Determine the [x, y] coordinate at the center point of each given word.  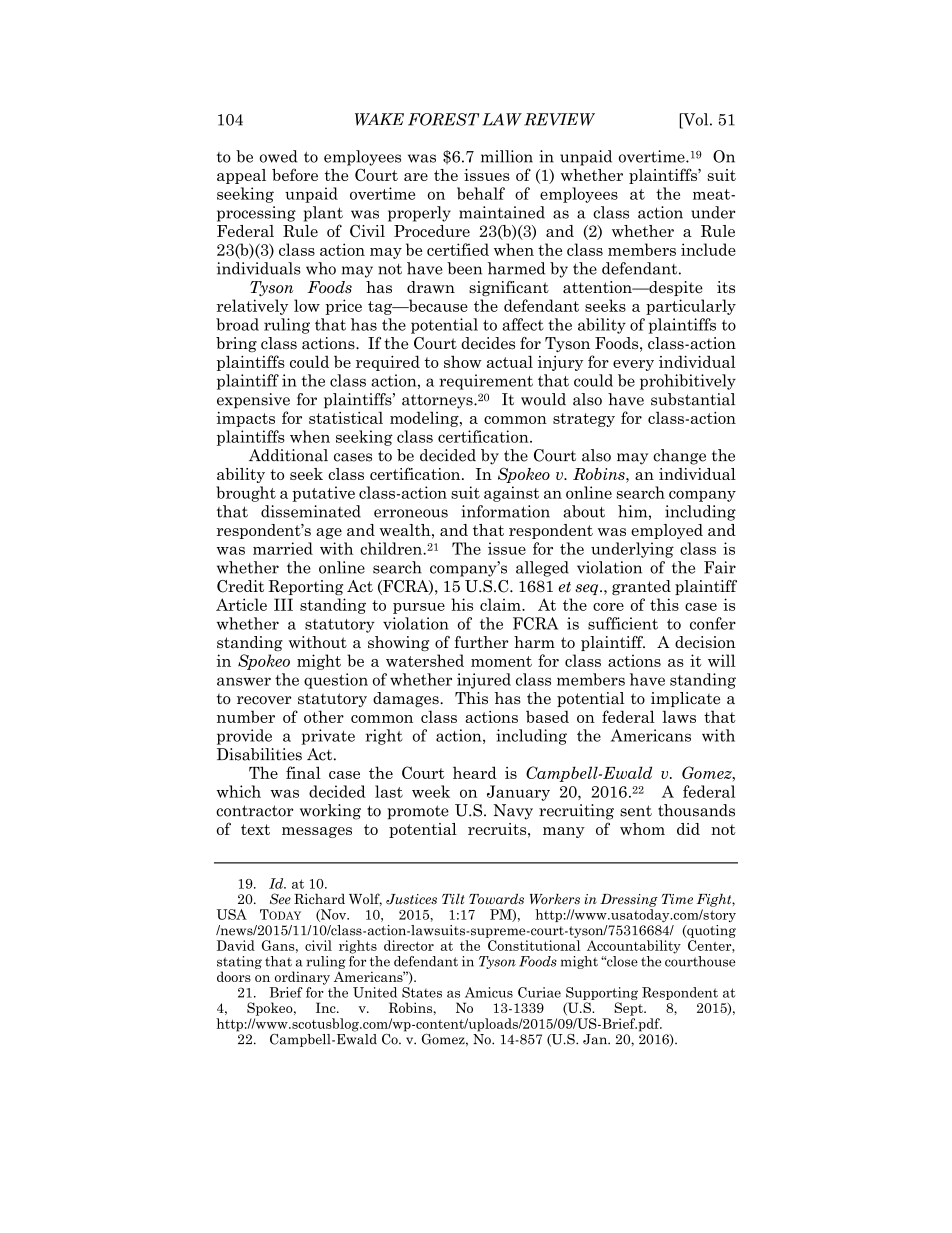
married [283, 548]
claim [501, 604]
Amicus [489, 992]
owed [279, 156]
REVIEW [559, 119]
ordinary [302, 978]
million [507, 156]
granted [641, 587]
